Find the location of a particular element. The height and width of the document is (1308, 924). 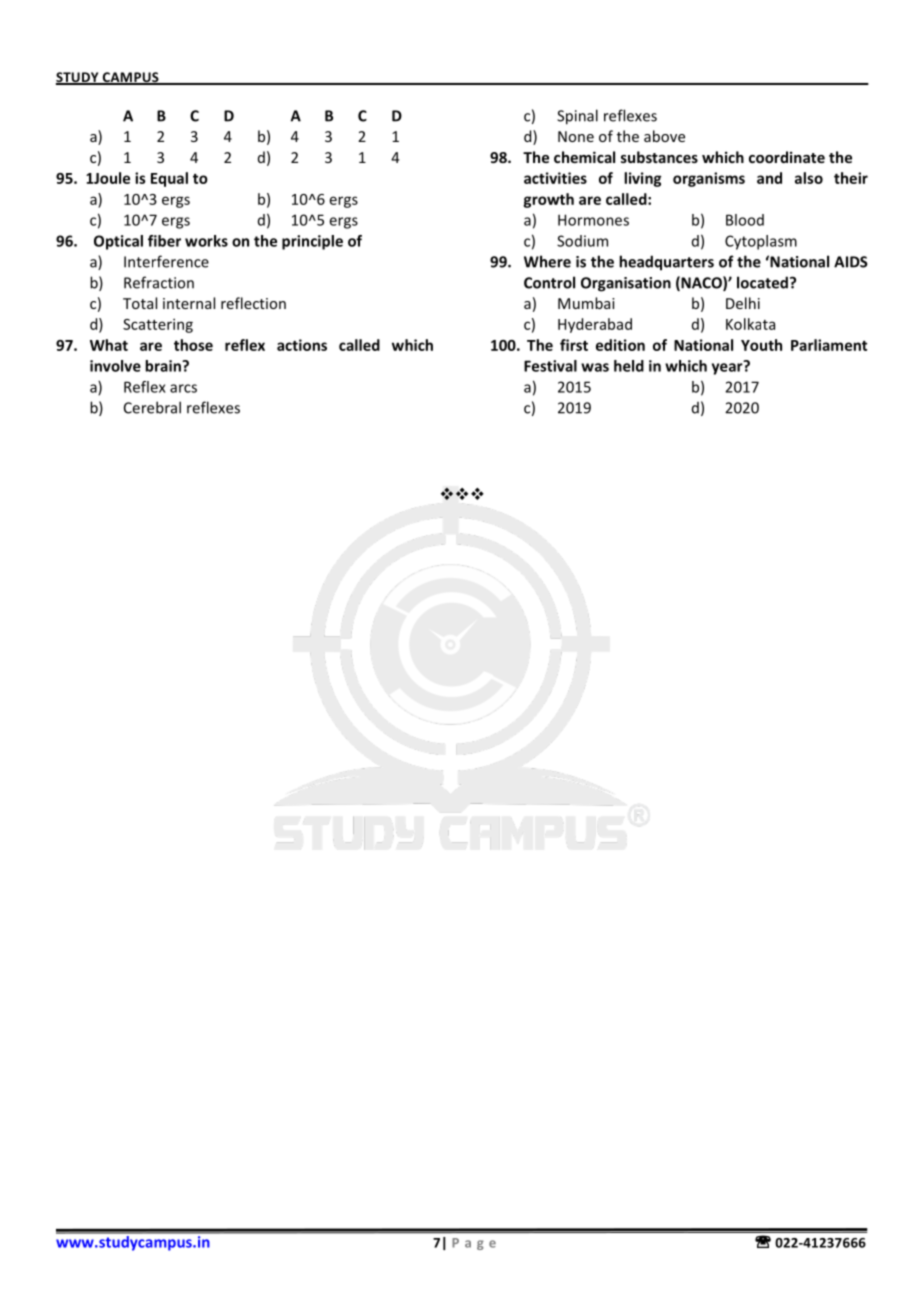

Festival is located at coordinates (550, 366).
